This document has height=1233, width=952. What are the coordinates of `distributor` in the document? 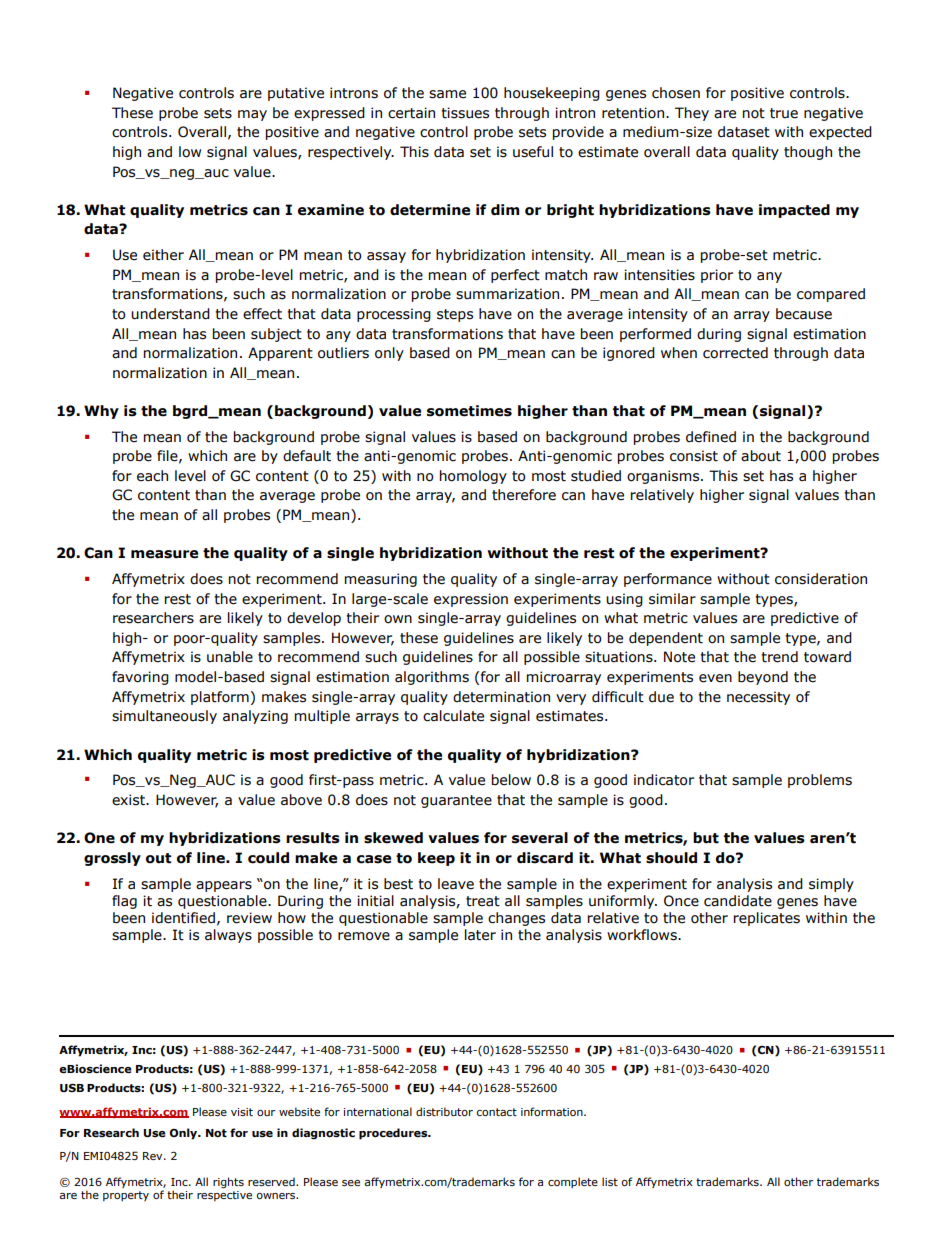 It's located at (444, 1111).
